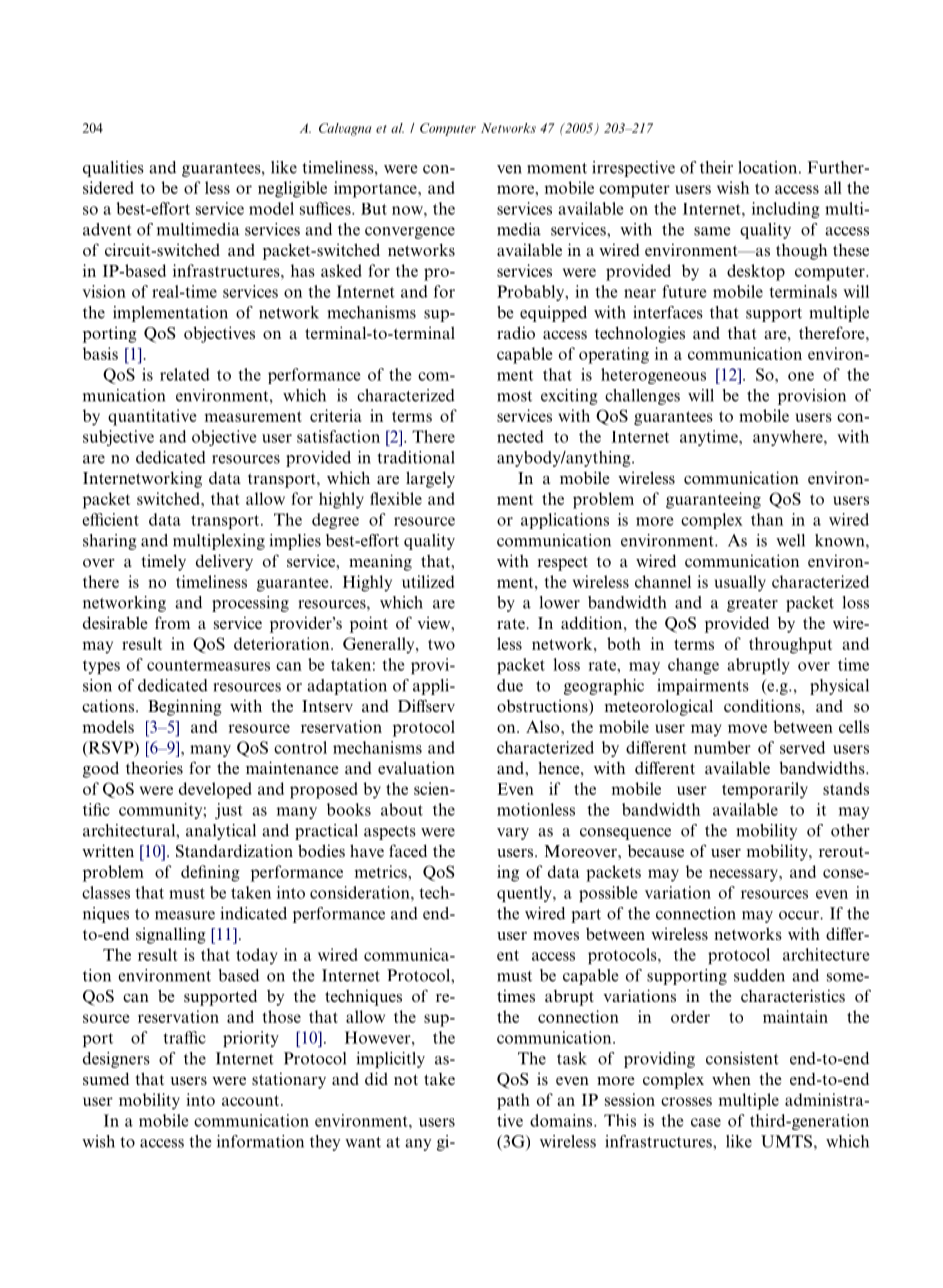 The image size is (943, 1288). What do you see at coordinates (513, 1101) in the document?
I see `path` at bounding box center [513, 1101].
